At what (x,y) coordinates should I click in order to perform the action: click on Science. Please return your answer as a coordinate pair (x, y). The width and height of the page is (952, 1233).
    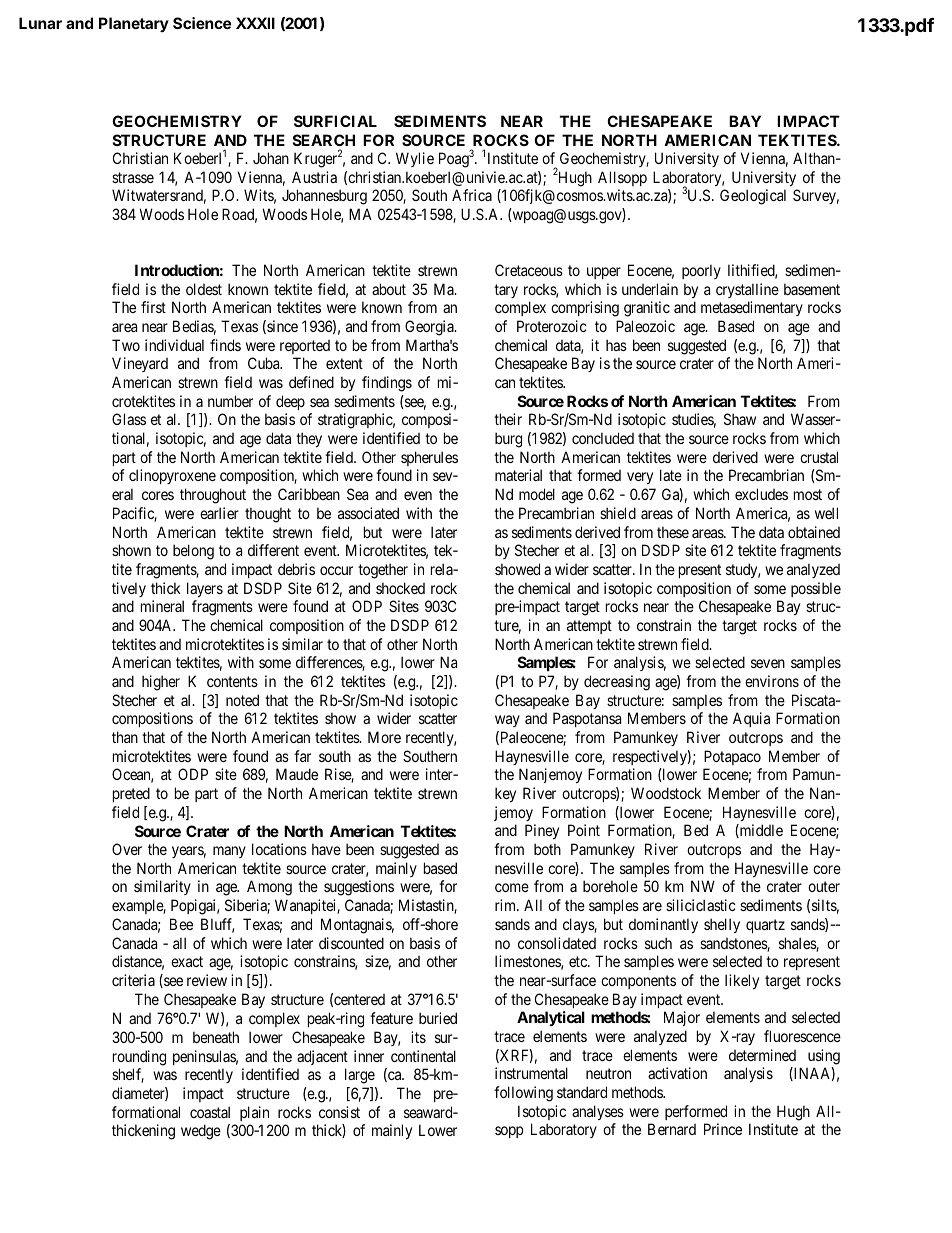
    Looking at the image, I should click on (202, 23).
